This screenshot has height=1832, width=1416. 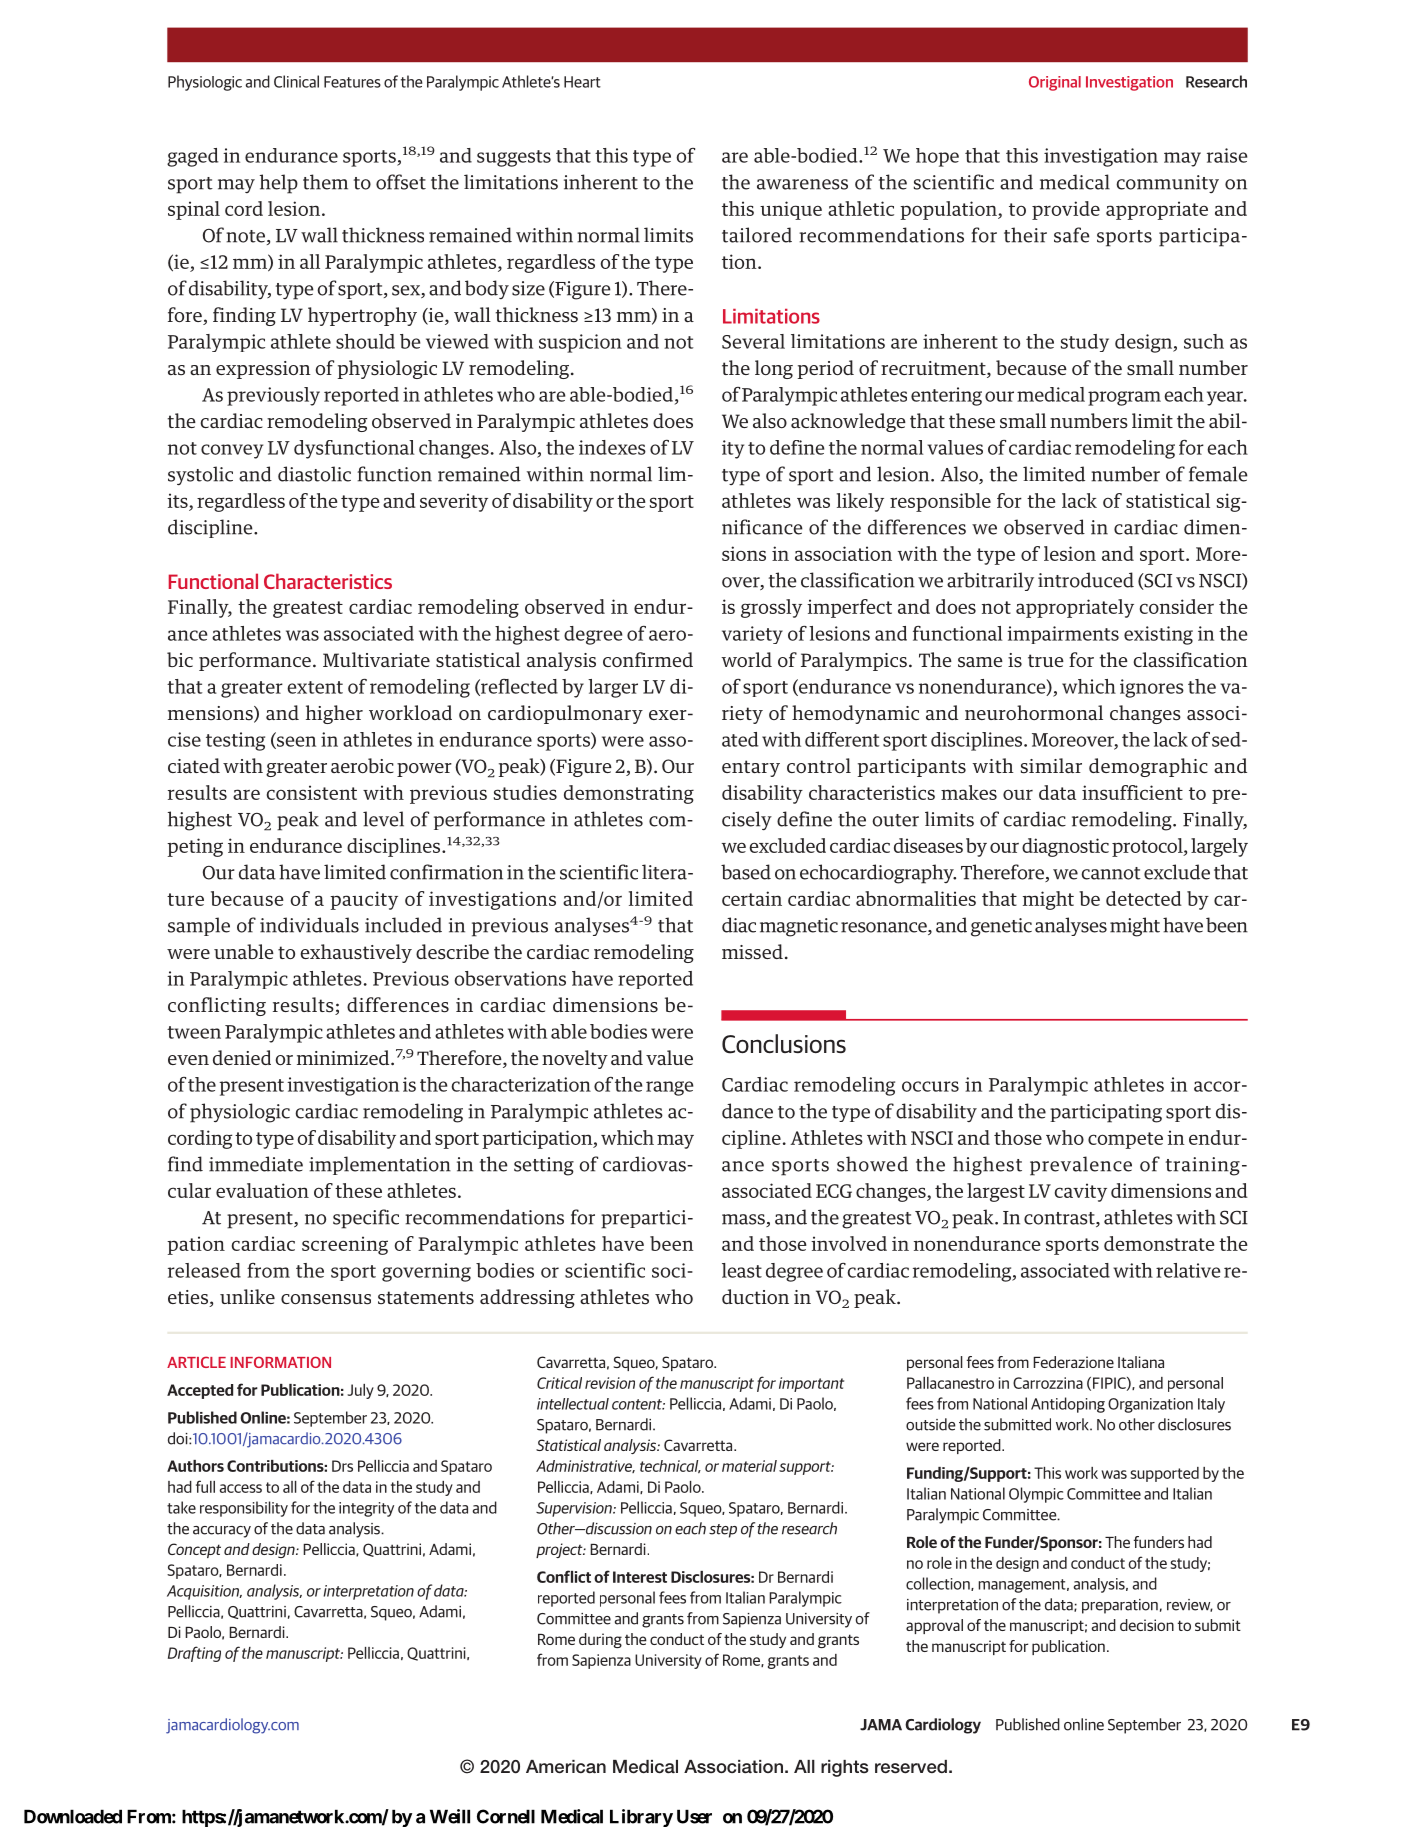 I want to click on Library, so click(x=641, y=1818).
